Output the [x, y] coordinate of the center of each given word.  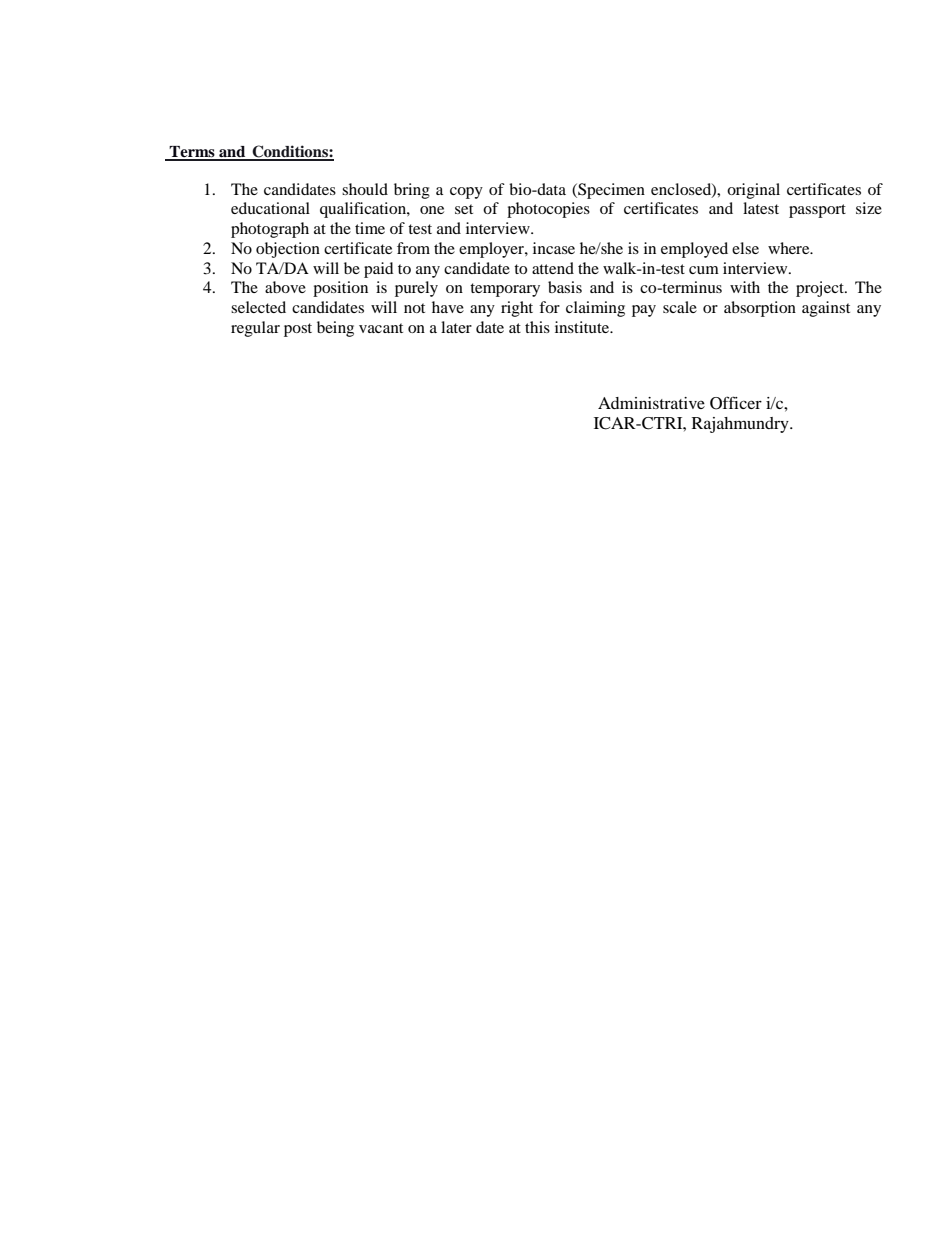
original [753, 191]
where [790, 248]
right [517, 309]
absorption [760, 309]
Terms [192, 153]
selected [258, 307]
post [298, 330]
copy [466, 193]
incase [554, 248]
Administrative [651, 403]
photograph [270, 230]
